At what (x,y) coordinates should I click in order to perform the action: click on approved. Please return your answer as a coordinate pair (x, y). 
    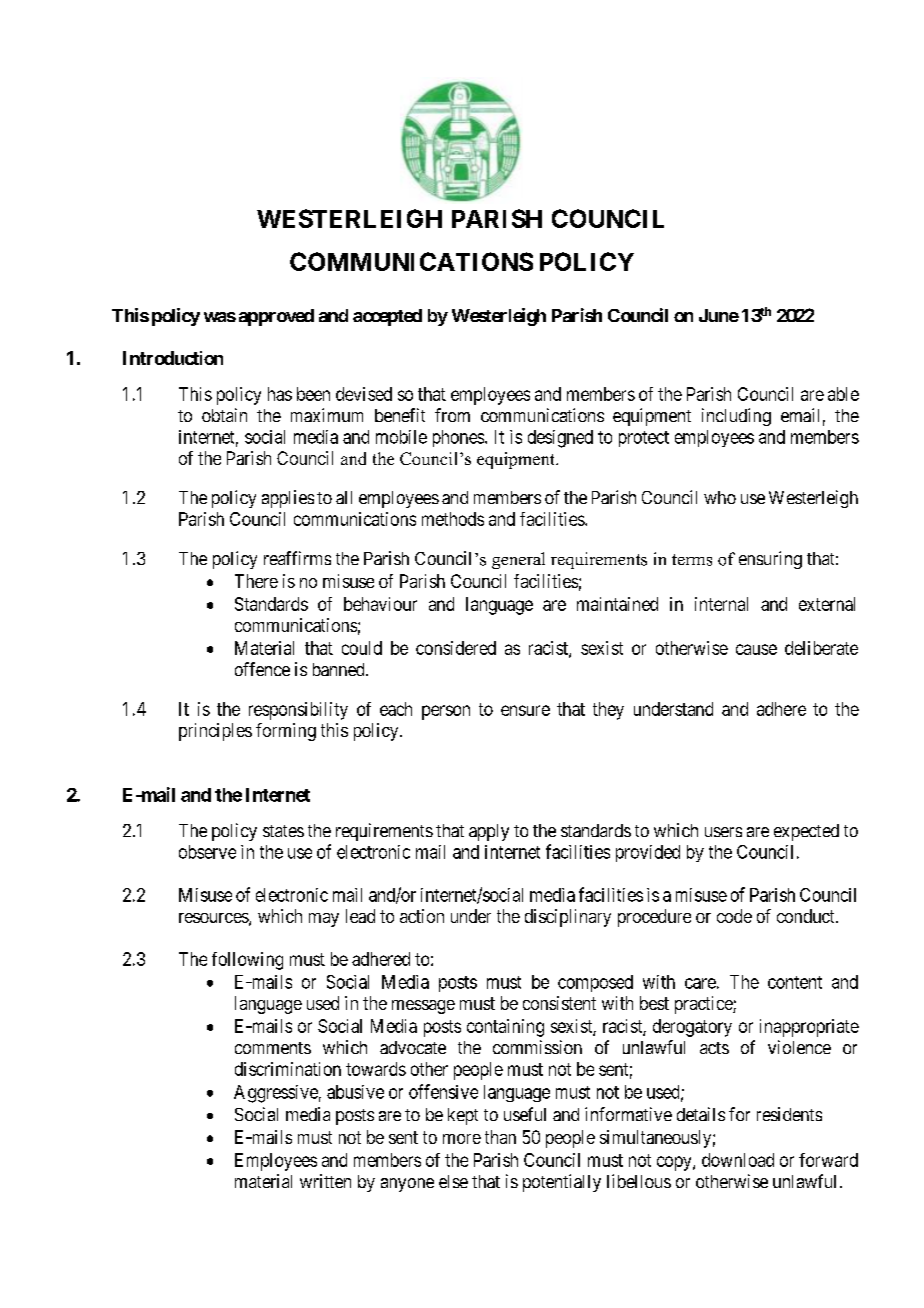
    Looking at the image, I should click on (276, 317).
